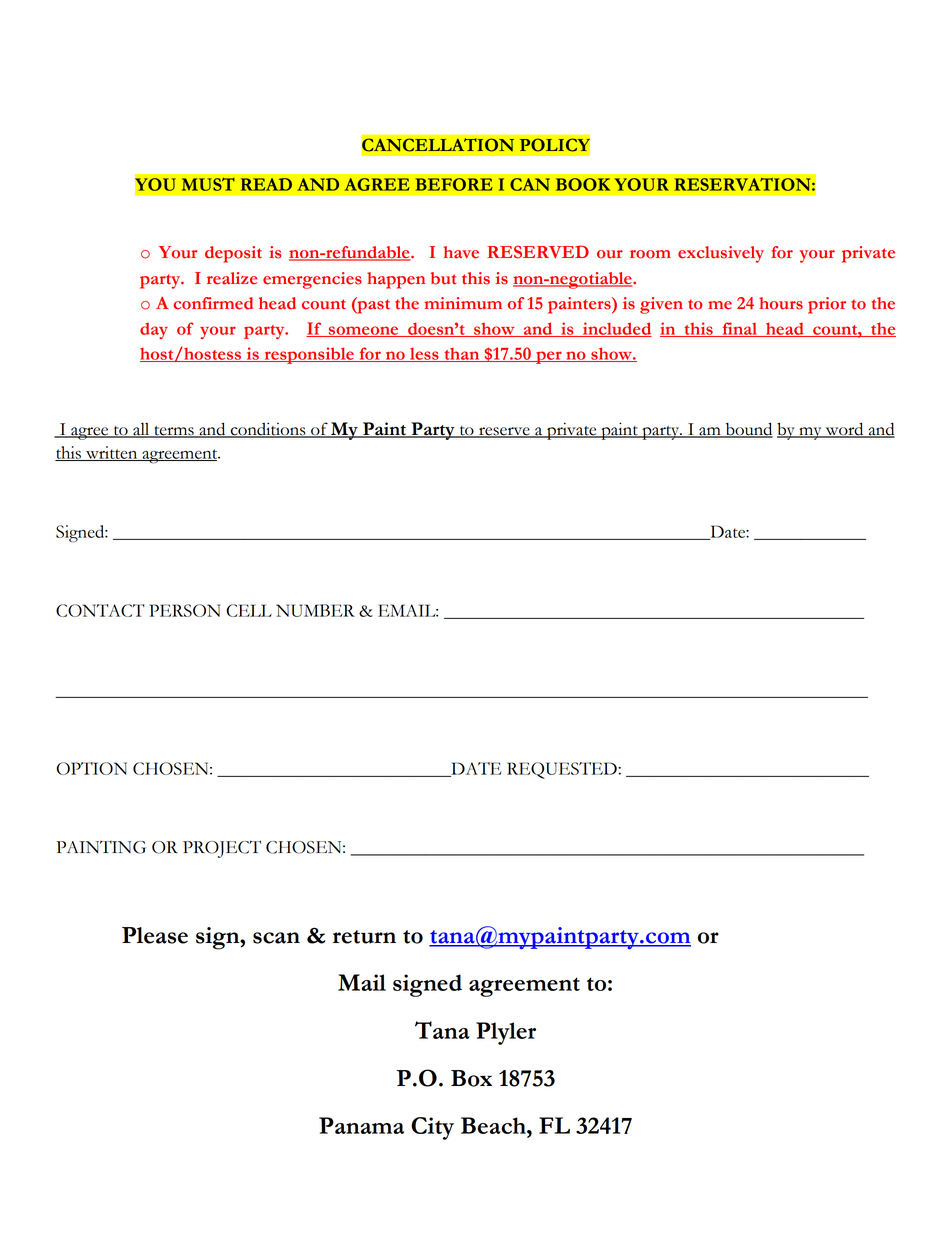 The image size is (952, 1233). Describe the element at coordinates (454, 184) in the screenshot. I see `BEFORE` at that location.
